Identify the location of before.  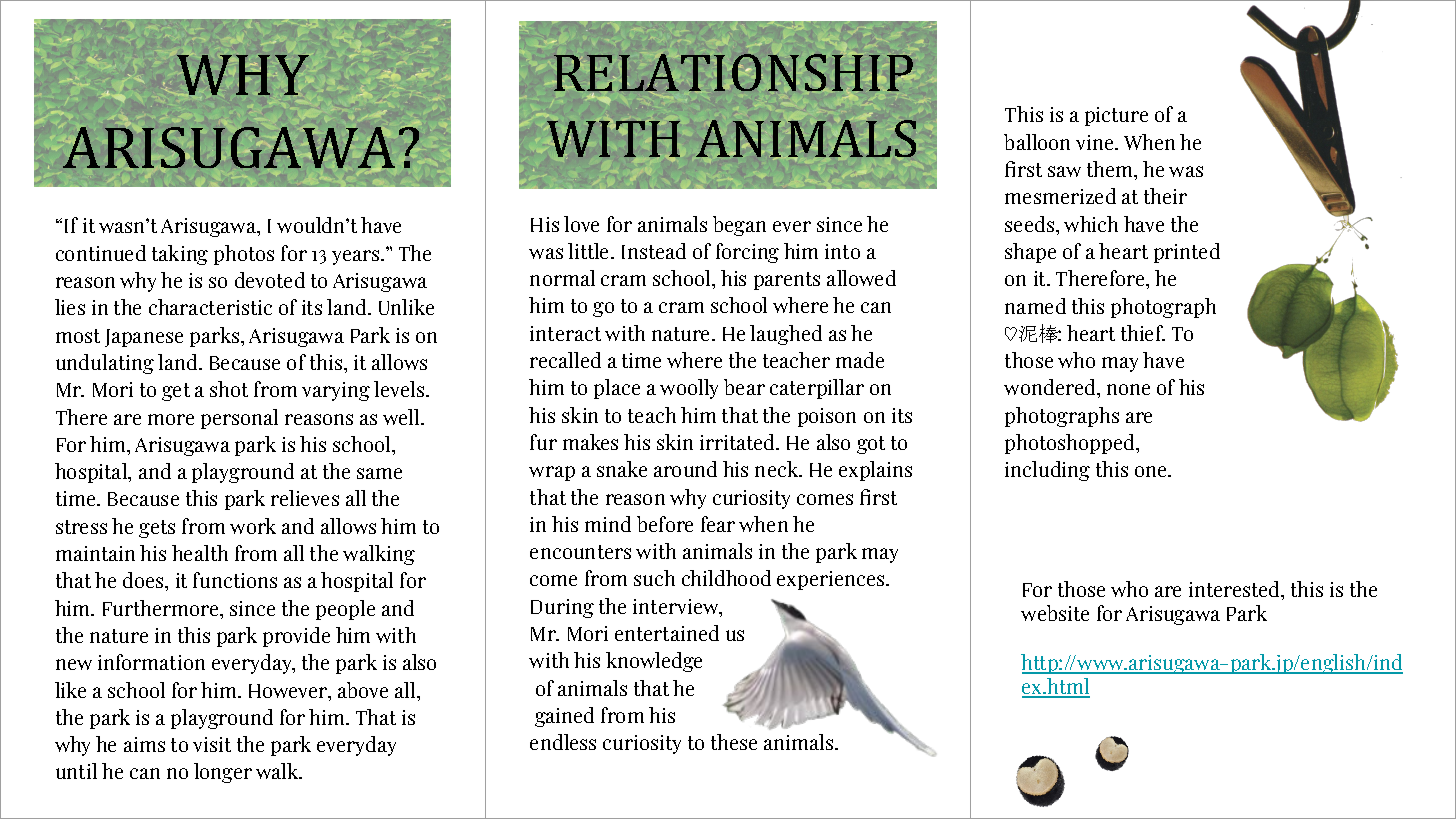
(665, 524).
